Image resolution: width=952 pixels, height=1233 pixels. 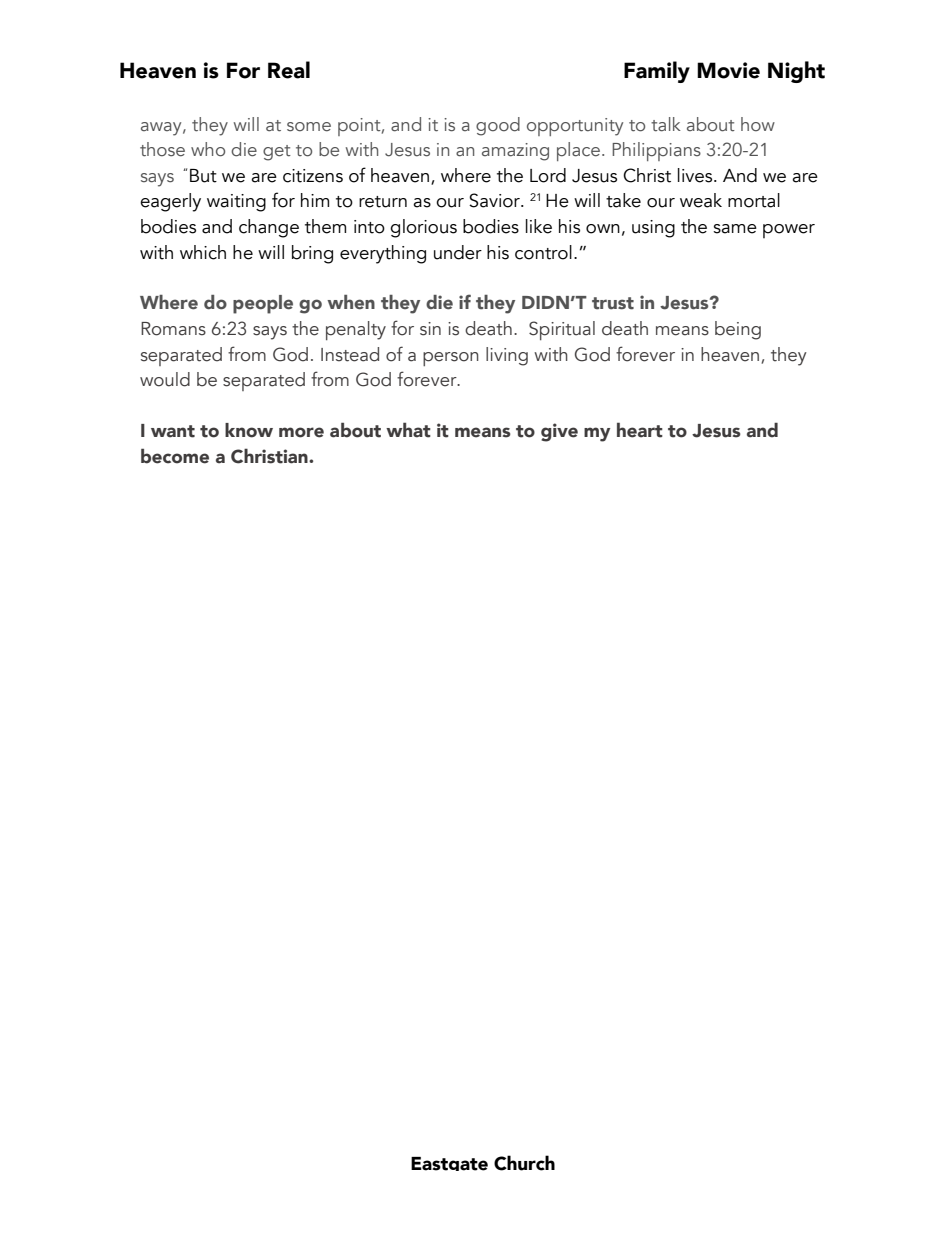 I want to click on Movie, so click(x=728, y=70).
